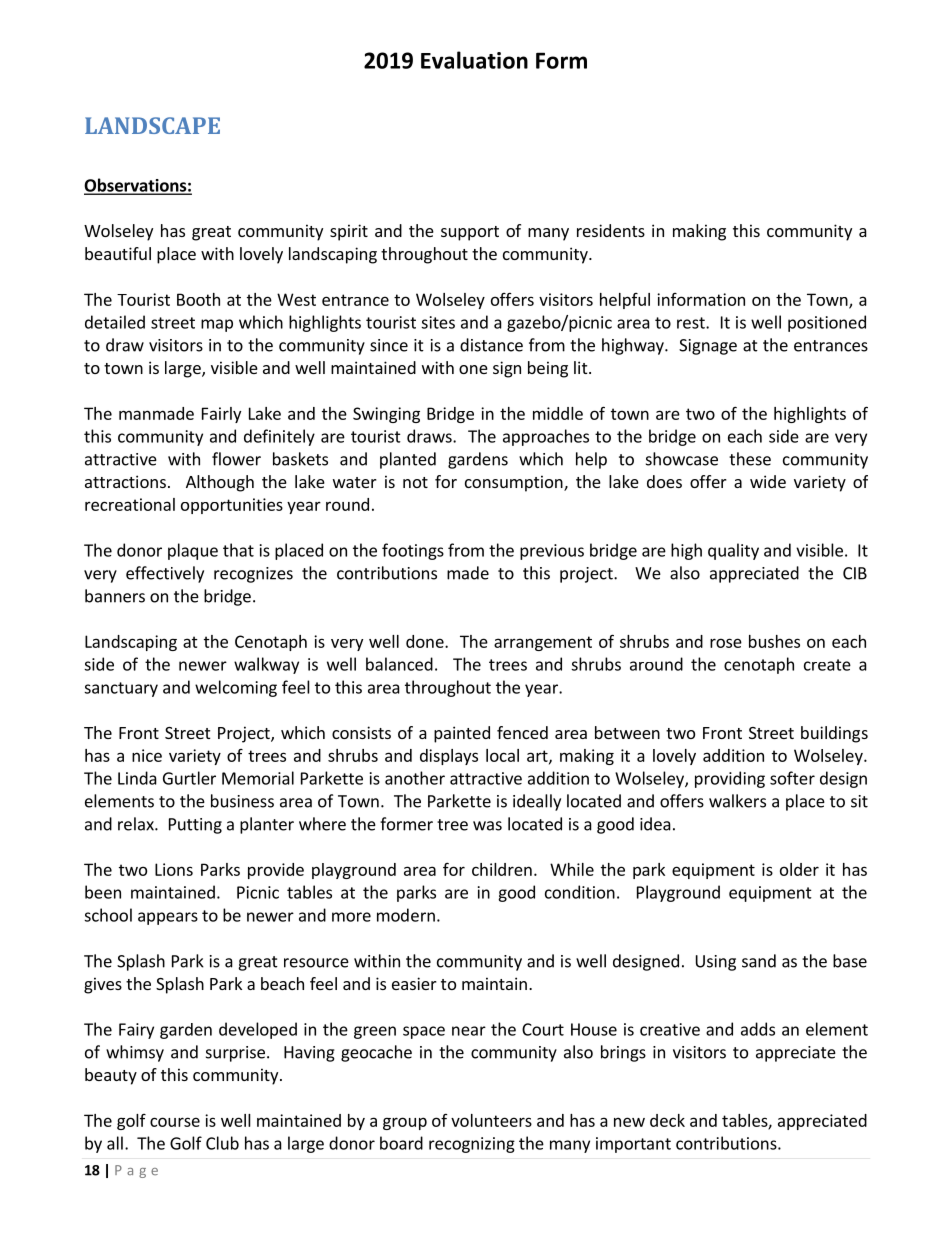 This screenshot has height=1233, width=952. Describe the element at coordinates (152, 125) in the screenshot. I see `LANDSCAPE` at that location.
